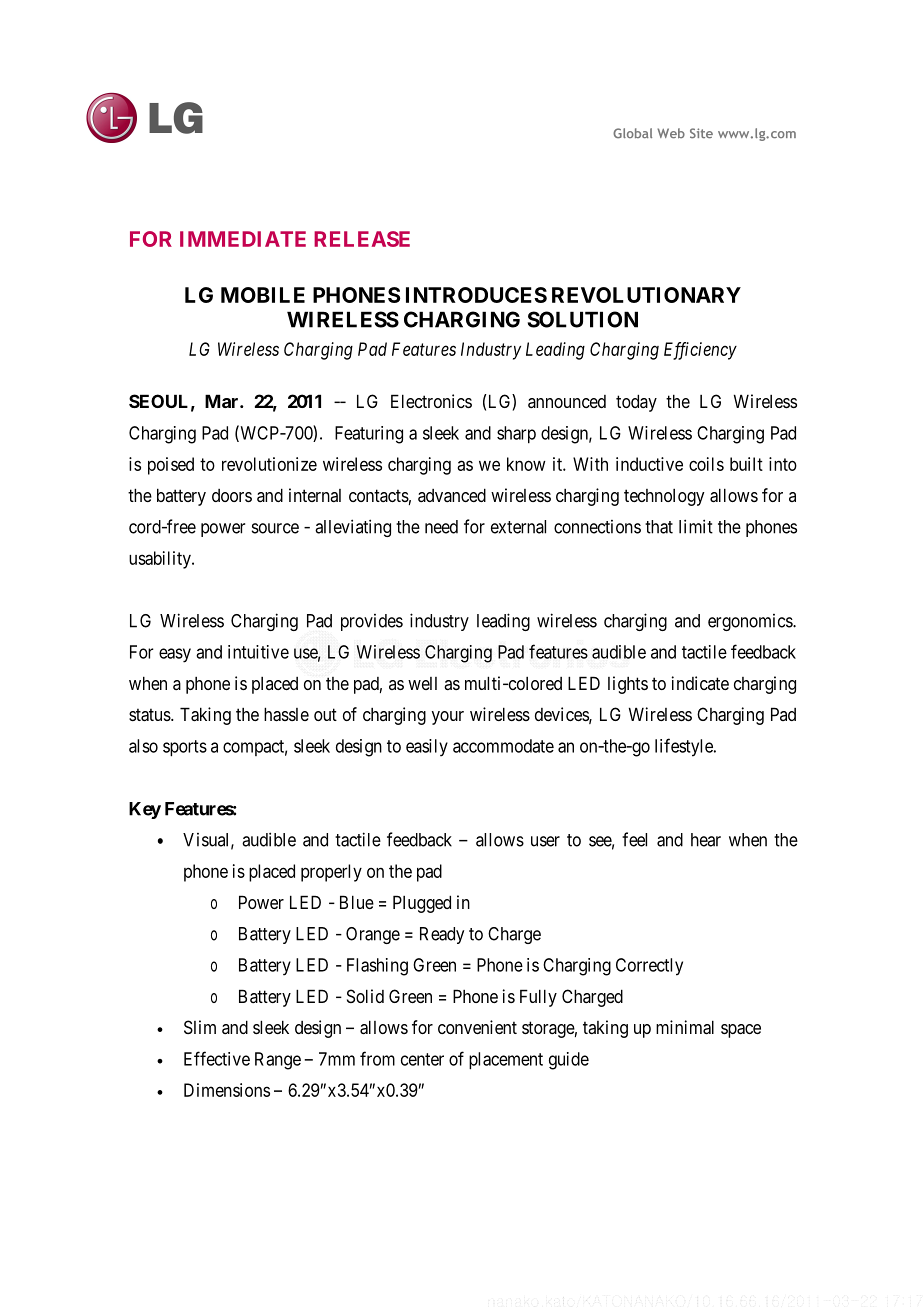  What do you see at coordinates (362, 239) in the screenshot?
I see `RELEASE` at bounding box center [362, 239].
